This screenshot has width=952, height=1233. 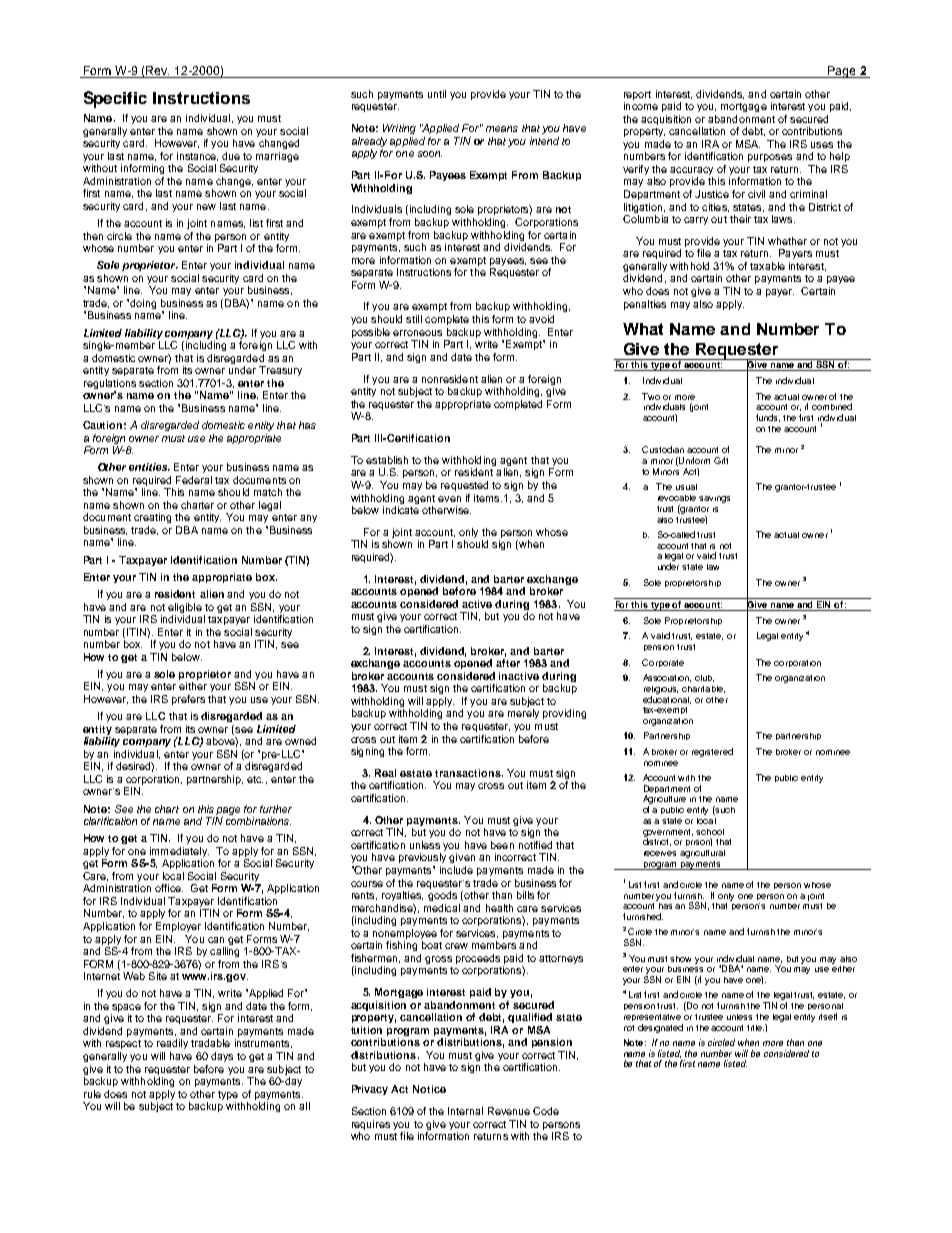 I want to click on purposes, so click(x=770, y=158).
